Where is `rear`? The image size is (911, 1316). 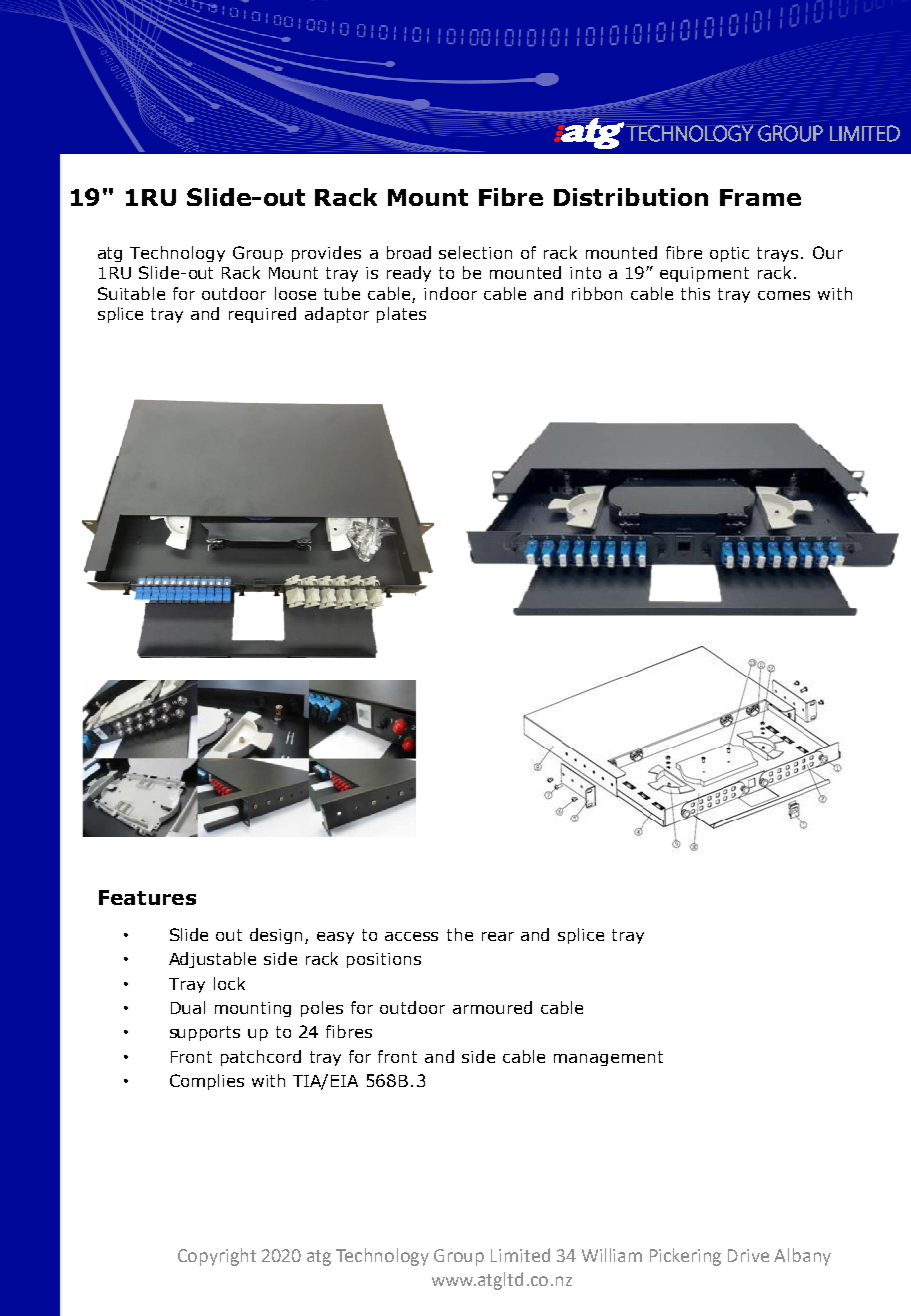
rear is located at coordinates (498, 936).
